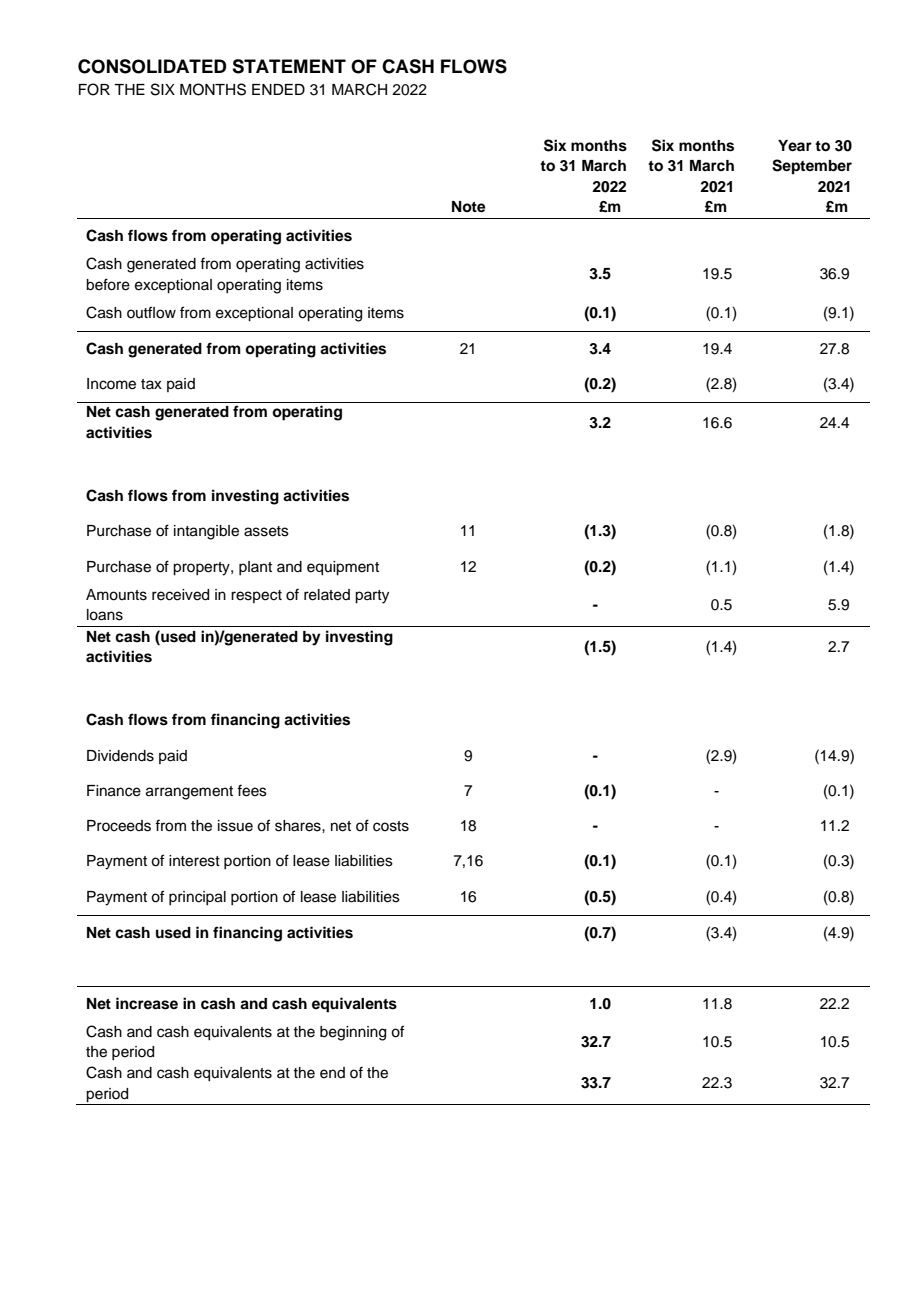 The image size is (924, 1308). Describe the element at coordinates (795, 145) in the screenshot. I see `Year` at that location.
